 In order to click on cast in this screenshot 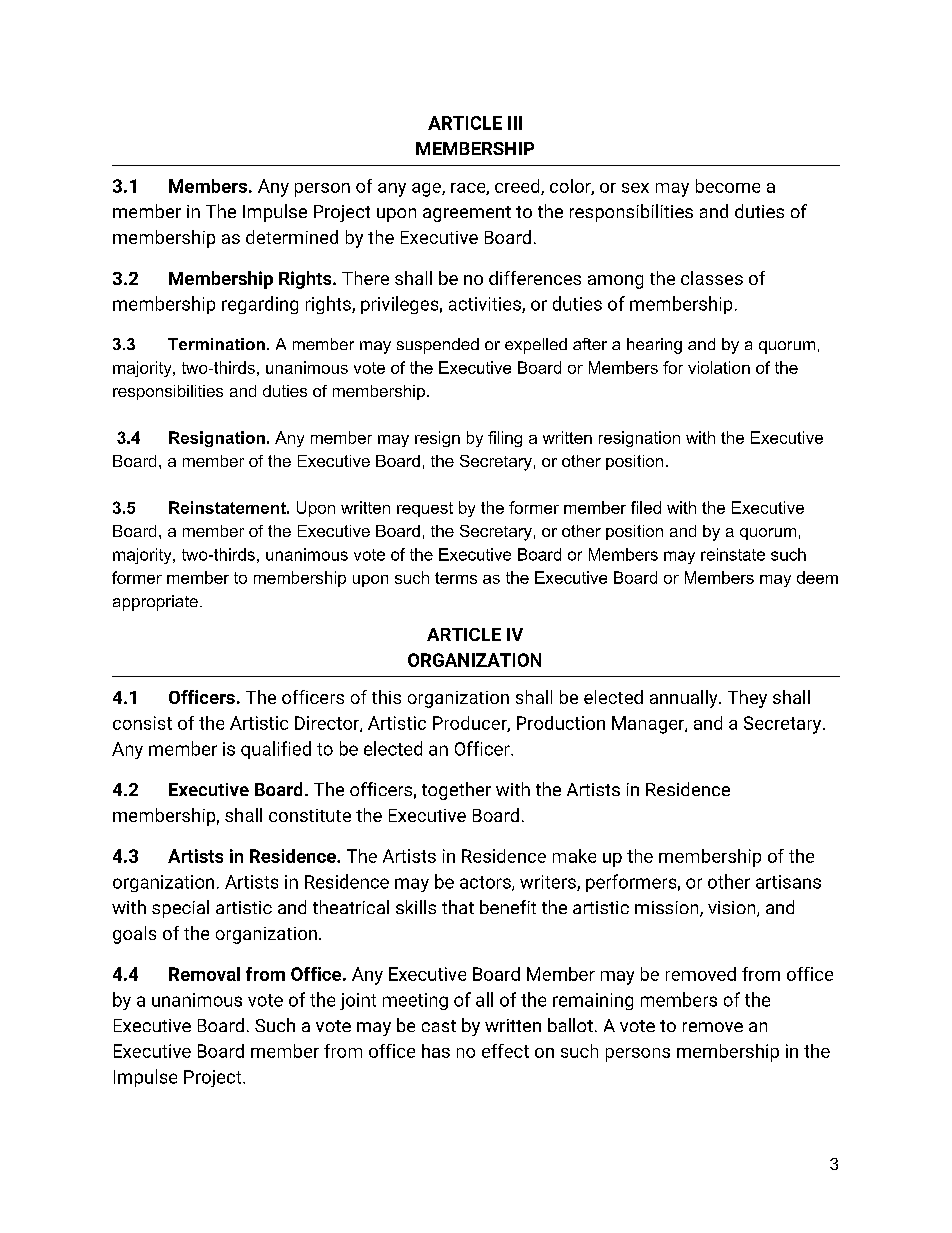, I will do `click(439, 1026)`.
